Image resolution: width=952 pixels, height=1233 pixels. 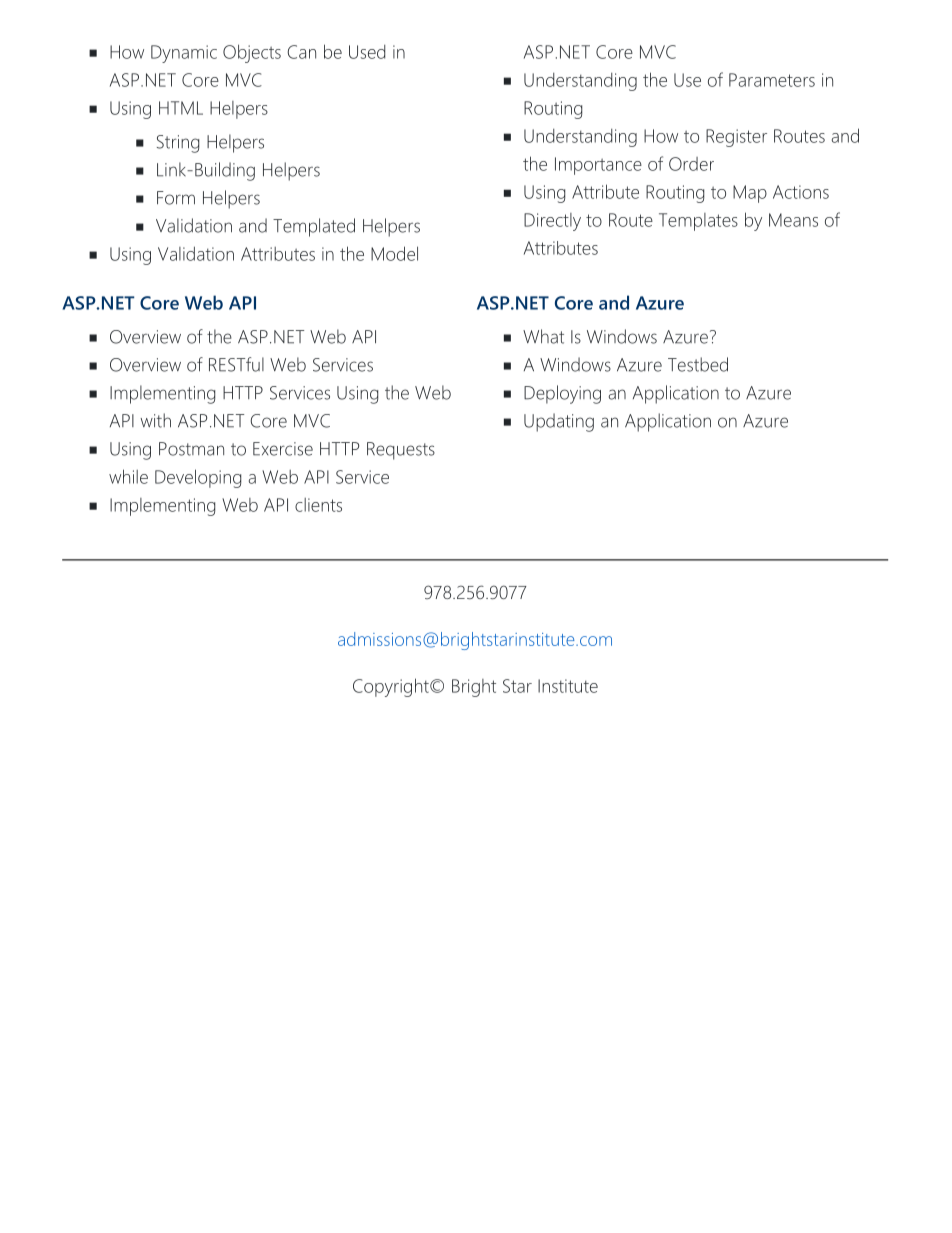 What do you see at coordinates (772, 80) in the page?
I see `Parameters` at bounding box center [772, 80].
